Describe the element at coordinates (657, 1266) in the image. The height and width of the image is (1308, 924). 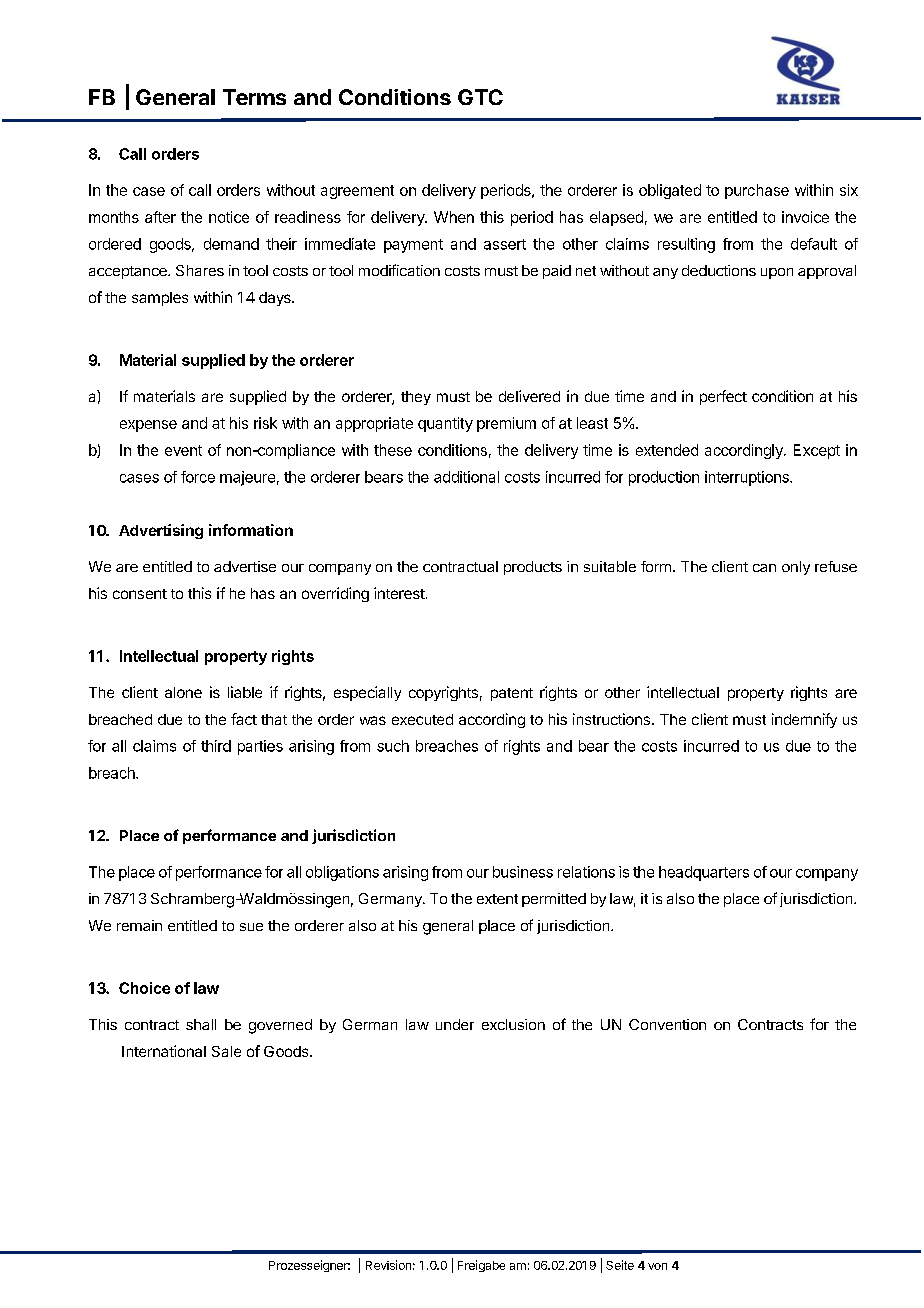
I see `von` at that location.
